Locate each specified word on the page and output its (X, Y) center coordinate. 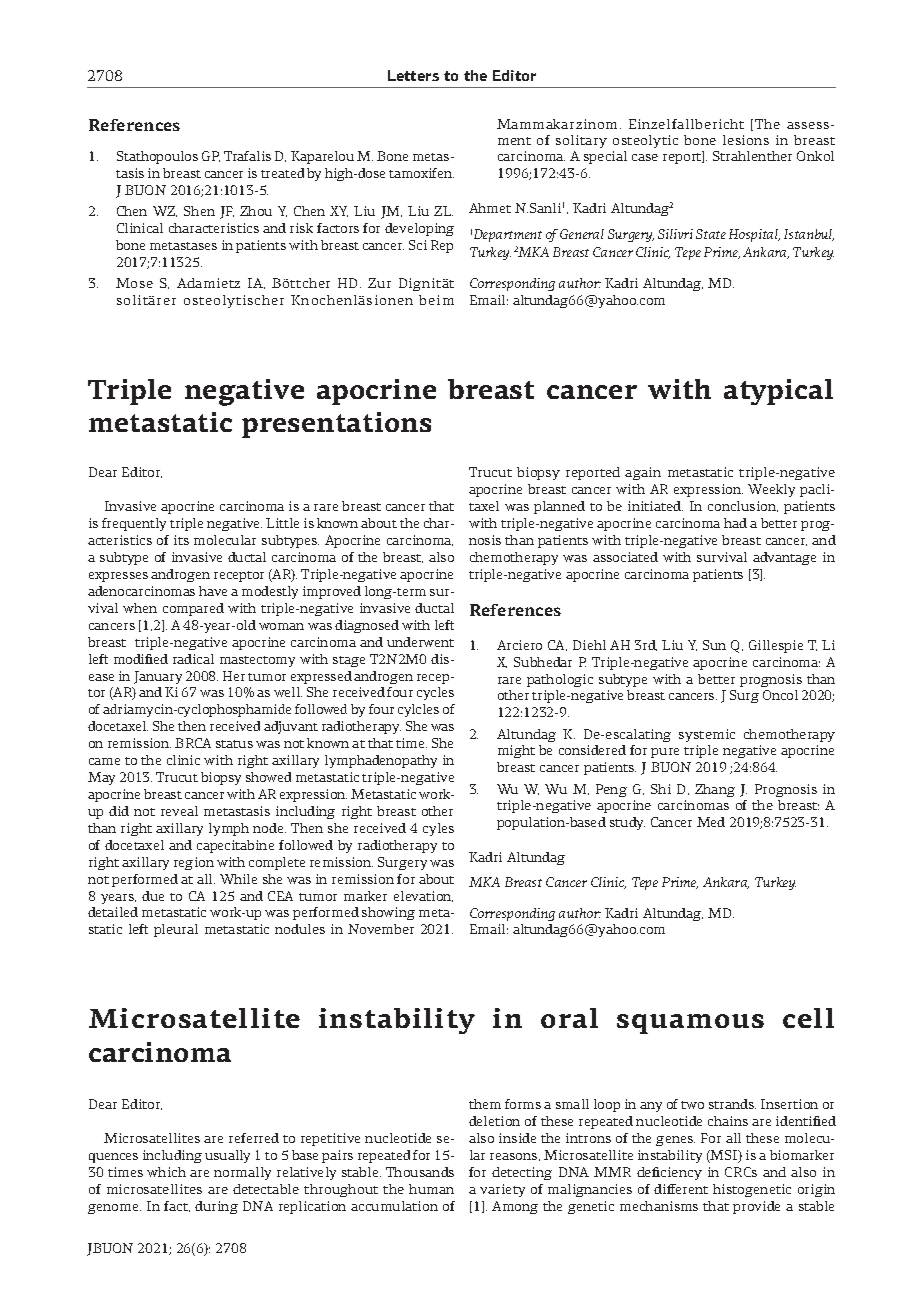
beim (436, 300)
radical (193, 659)
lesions (746, 140)
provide (756, 1207)
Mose (134, 283)
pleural (176, 930)
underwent (420, 642)
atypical (778, 392)
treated (282, 173)
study (627, 823)
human (431, 1189)
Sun (714, 645)
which (166, 1172)
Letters (413, 75)
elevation (423, 896)
